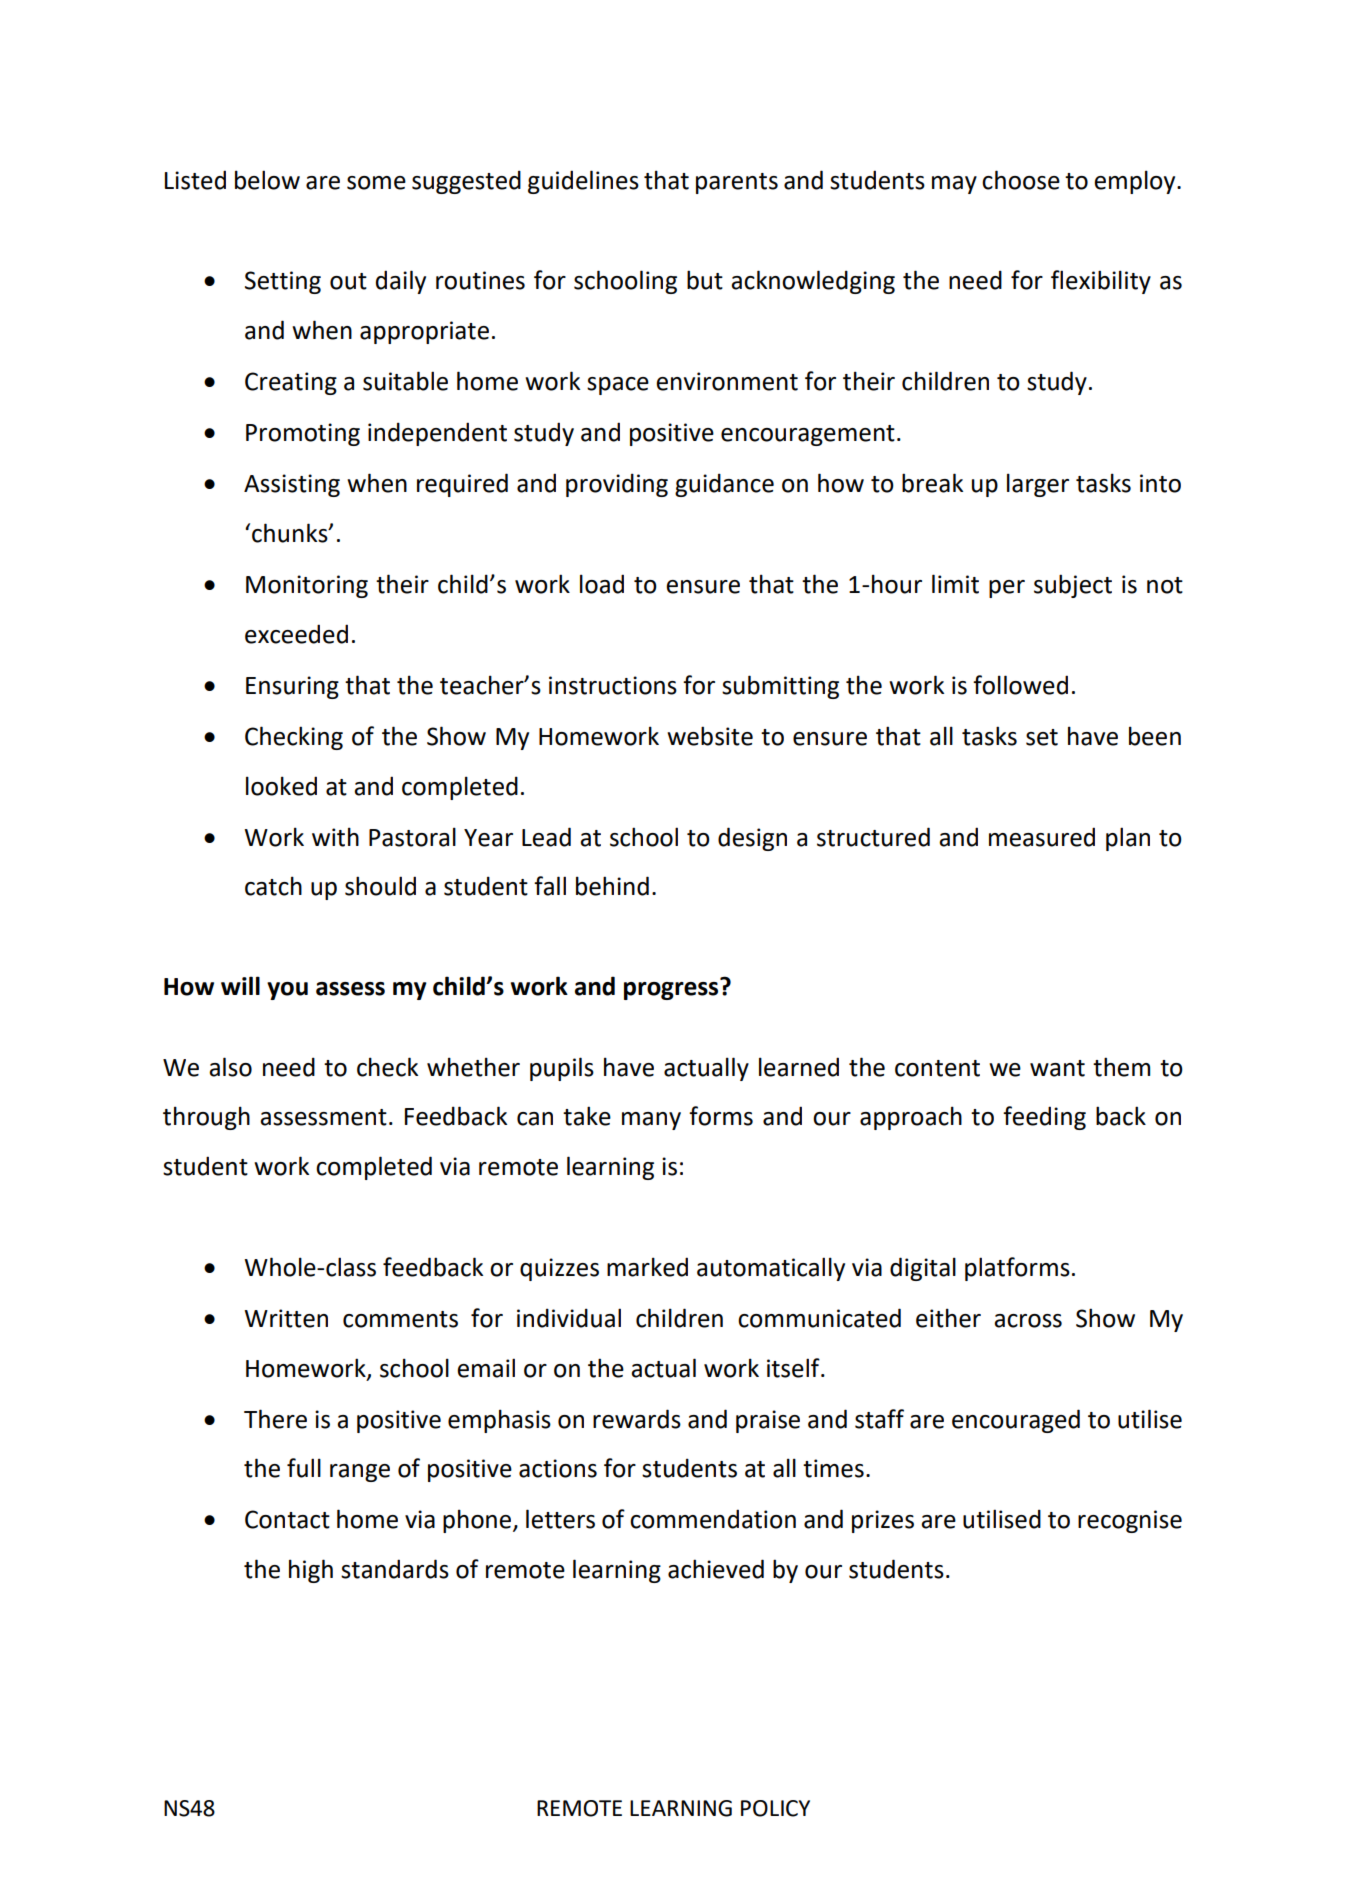 Image resolution: width=1346 pixels, height=1903 pixels. Describe the element at coordinates (705, 280) in the screenshot. I see `but` at that location.
